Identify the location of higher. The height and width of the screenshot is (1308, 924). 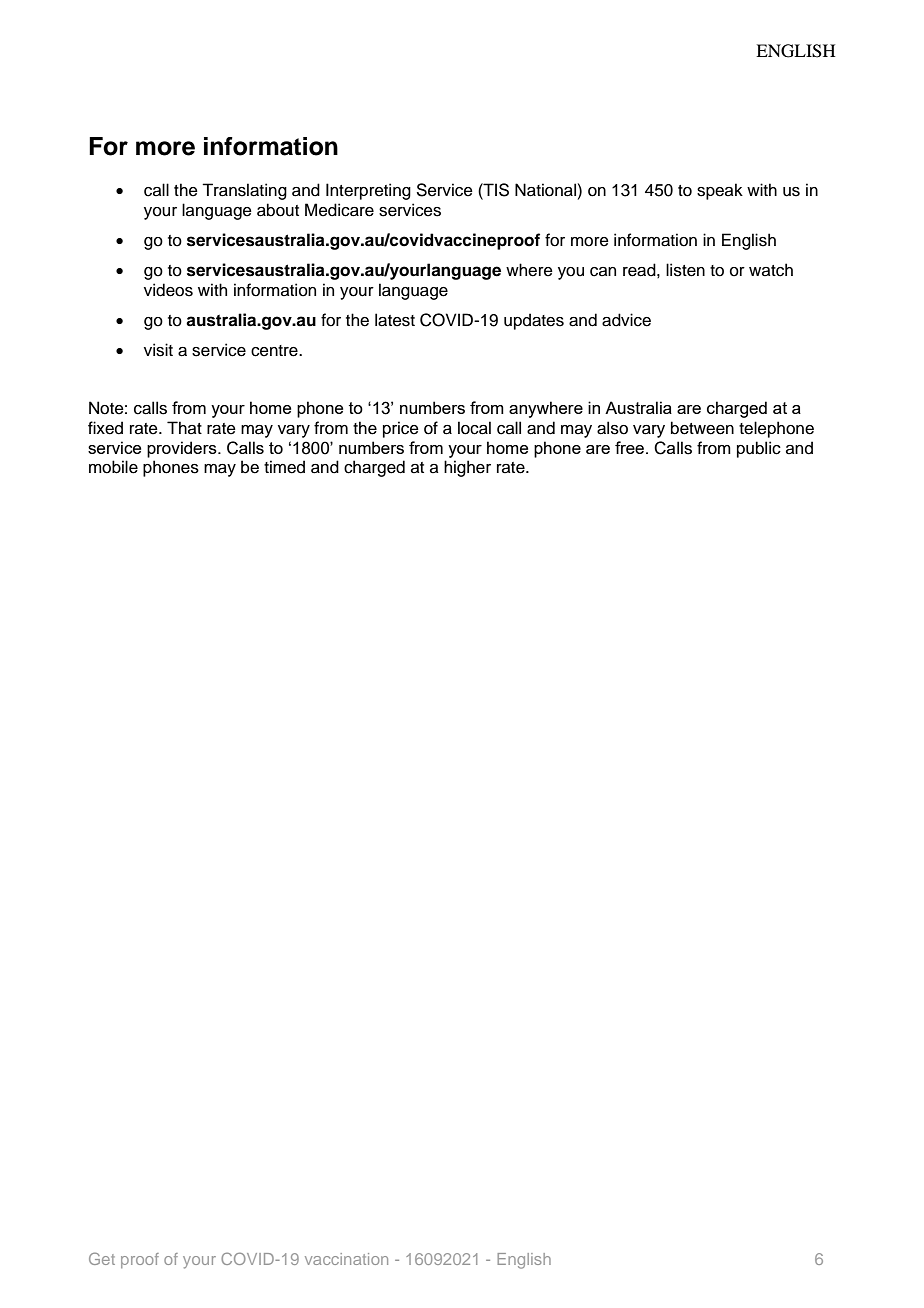
(467, 468).
